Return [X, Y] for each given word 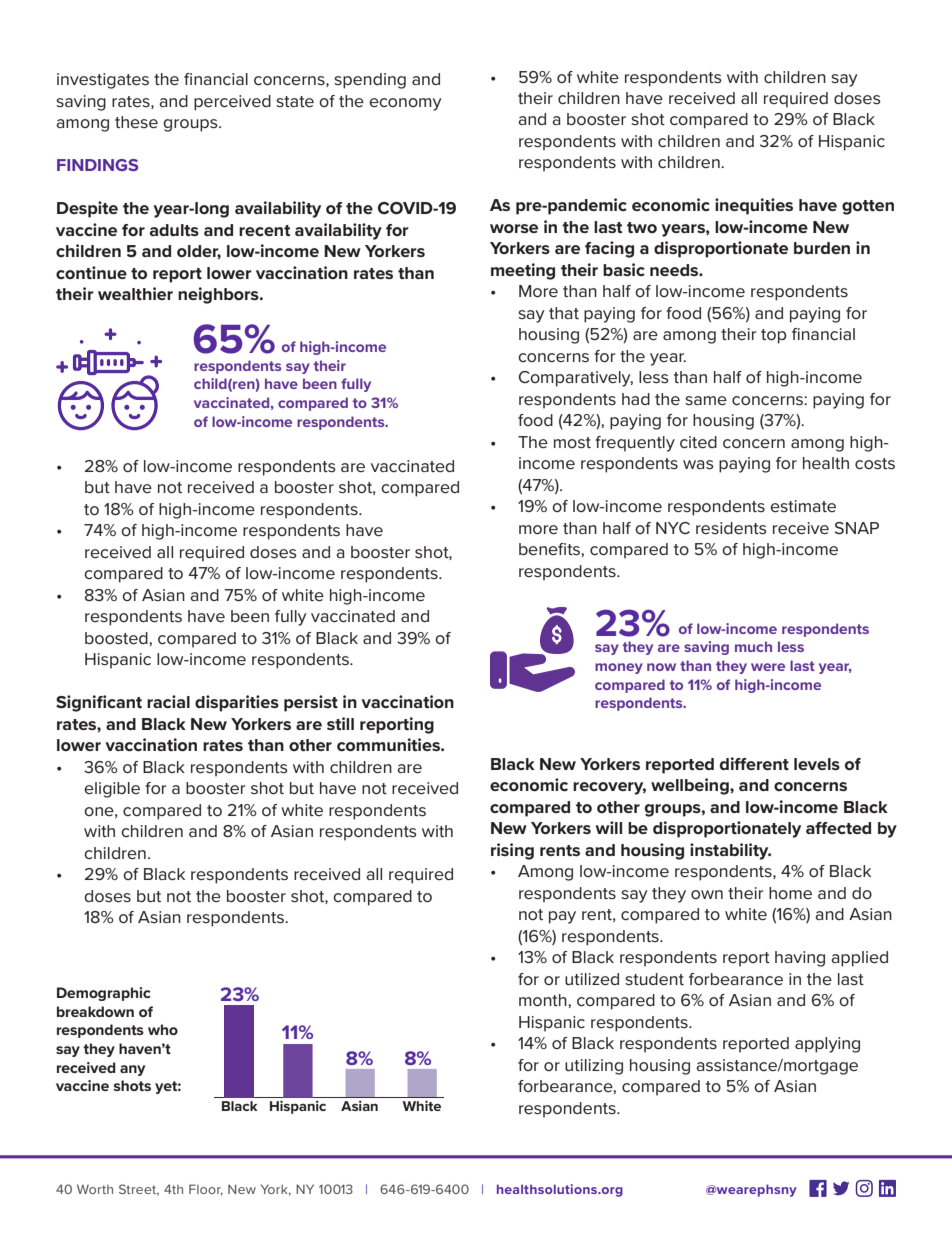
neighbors [219, 295]
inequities [754, 206]
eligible [112, 790]
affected [838, 828]
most [572, 443]
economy [405, 104]
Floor [206, 1190]
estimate [803, 506]
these [136, 122]
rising [512, 851]
